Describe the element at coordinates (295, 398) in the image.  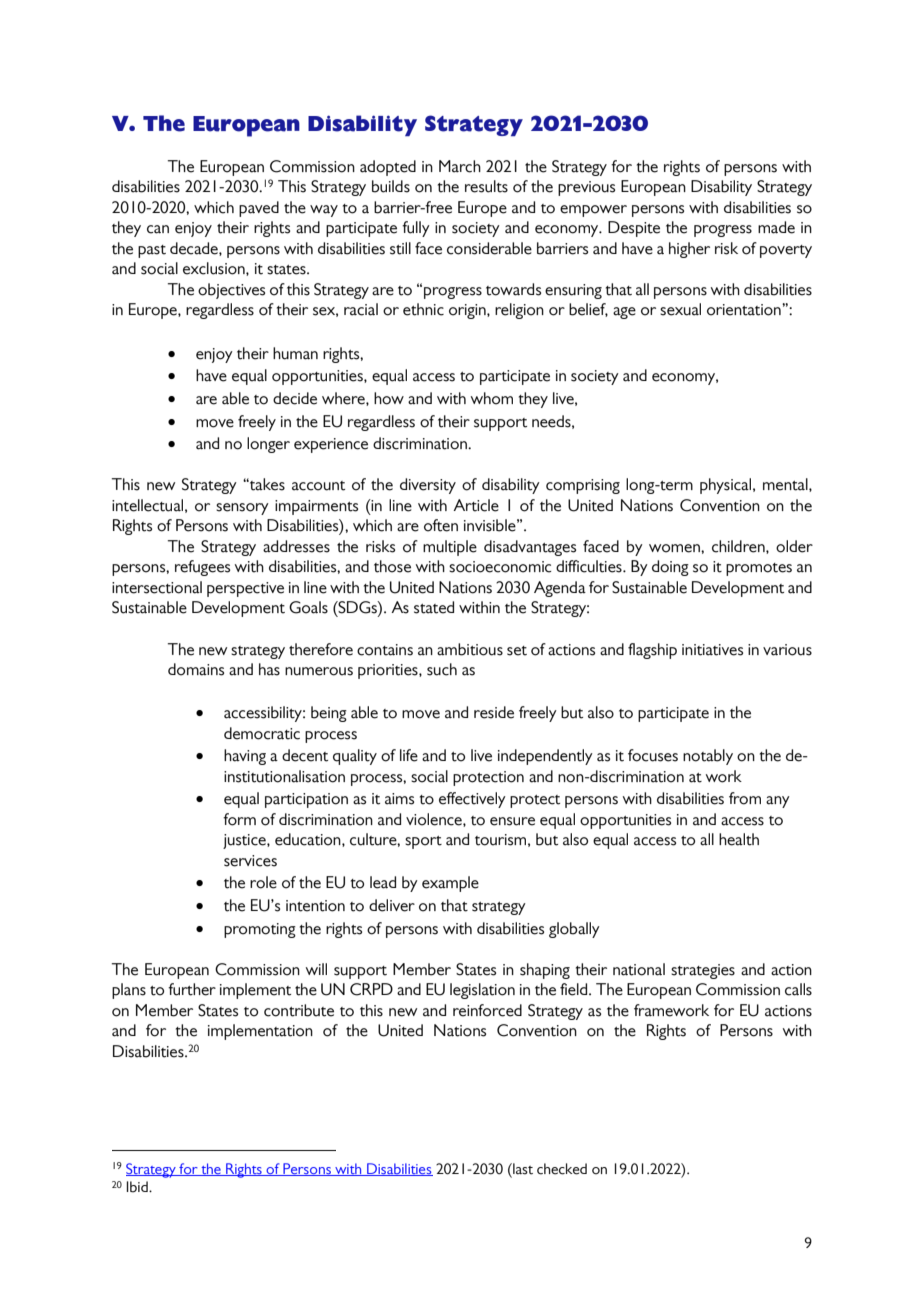
I see `decide` at that location.
